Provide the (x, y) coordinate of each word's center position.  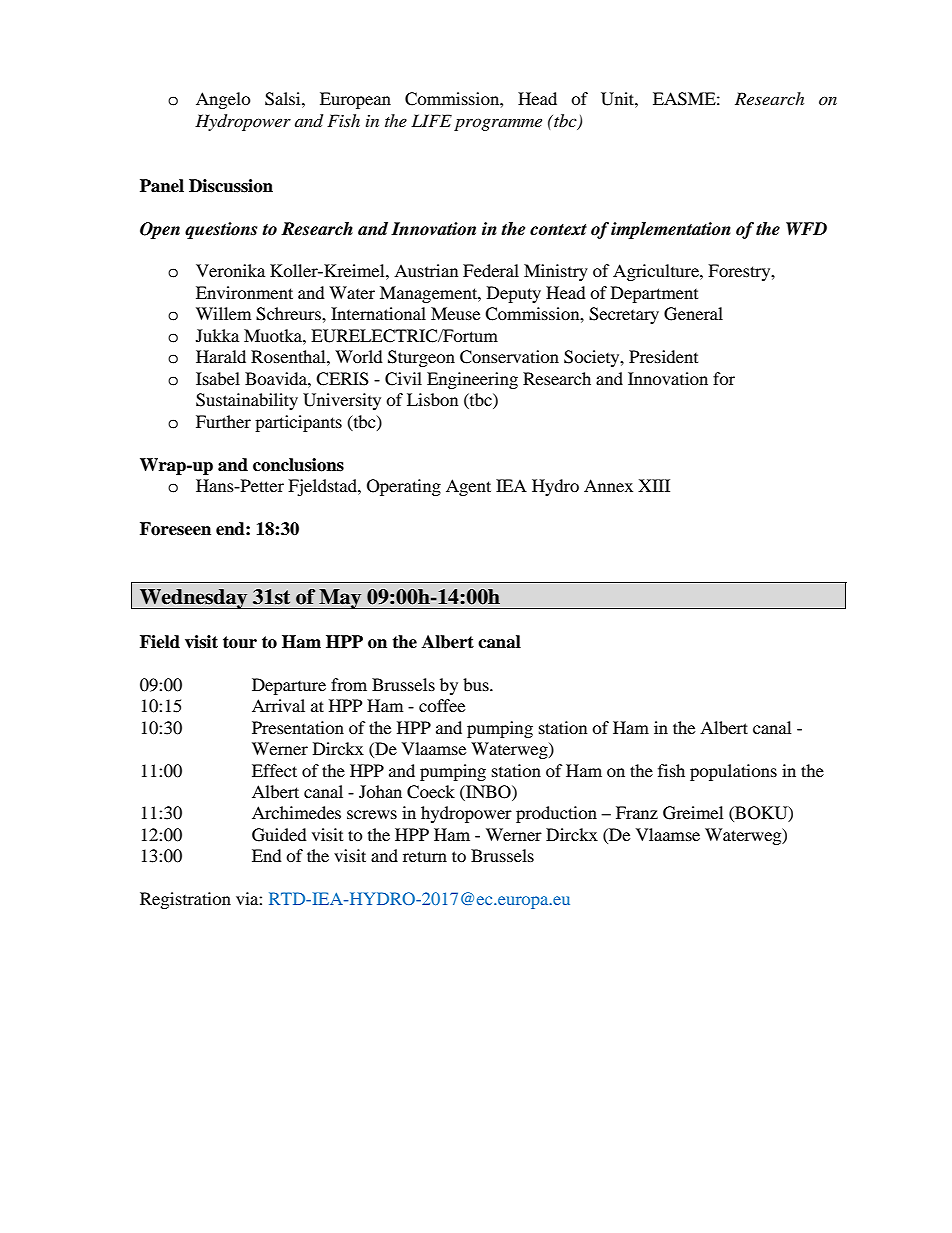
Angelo (223, 100)
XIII (654, 485)
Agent (468, 487)
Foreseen (175, 529)
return (425, 856)
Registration (185, 900)
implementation (671, 230)
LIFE (431, 120)
